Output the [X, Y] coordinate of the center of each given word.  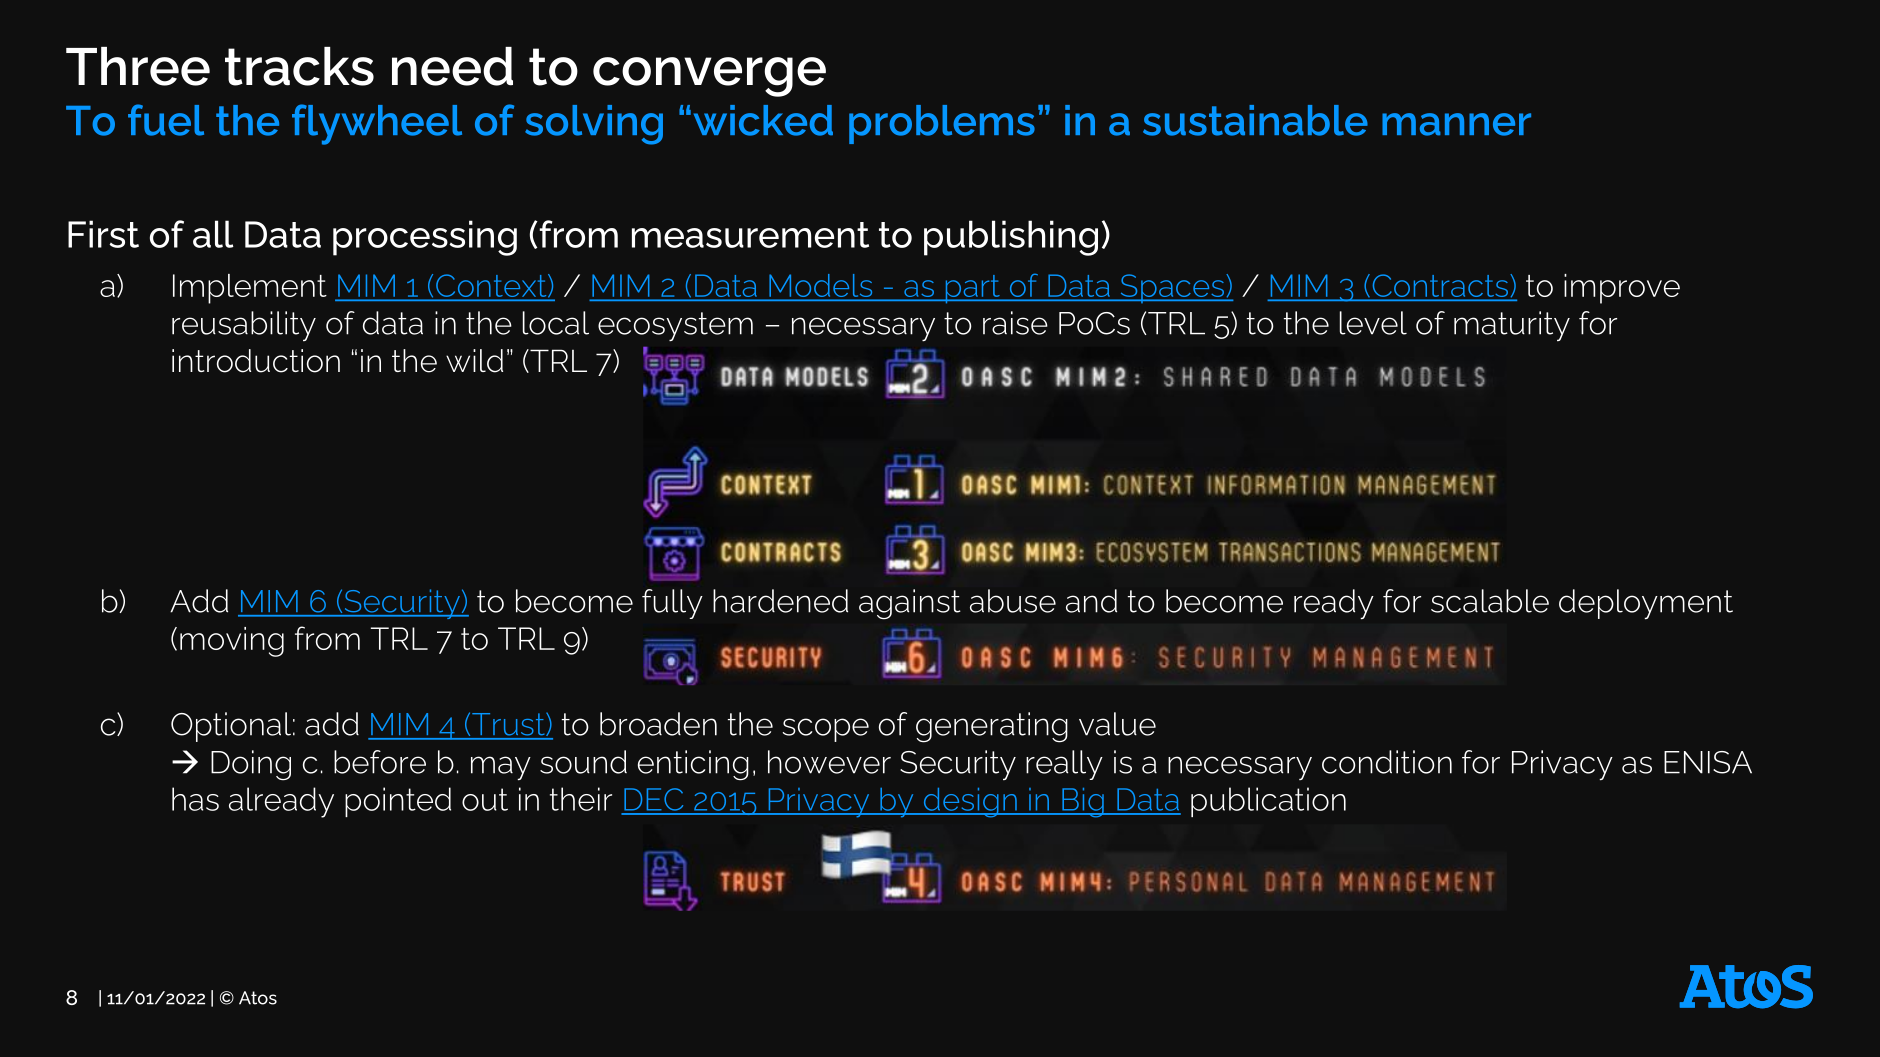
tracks [299, 66]
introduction [256, 361]
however [829, 762]
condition [1387, 762]
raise [1015, 323]
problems [942, 124]
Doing [251, 765]
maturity [1512, 326]
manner [1456, 124]
